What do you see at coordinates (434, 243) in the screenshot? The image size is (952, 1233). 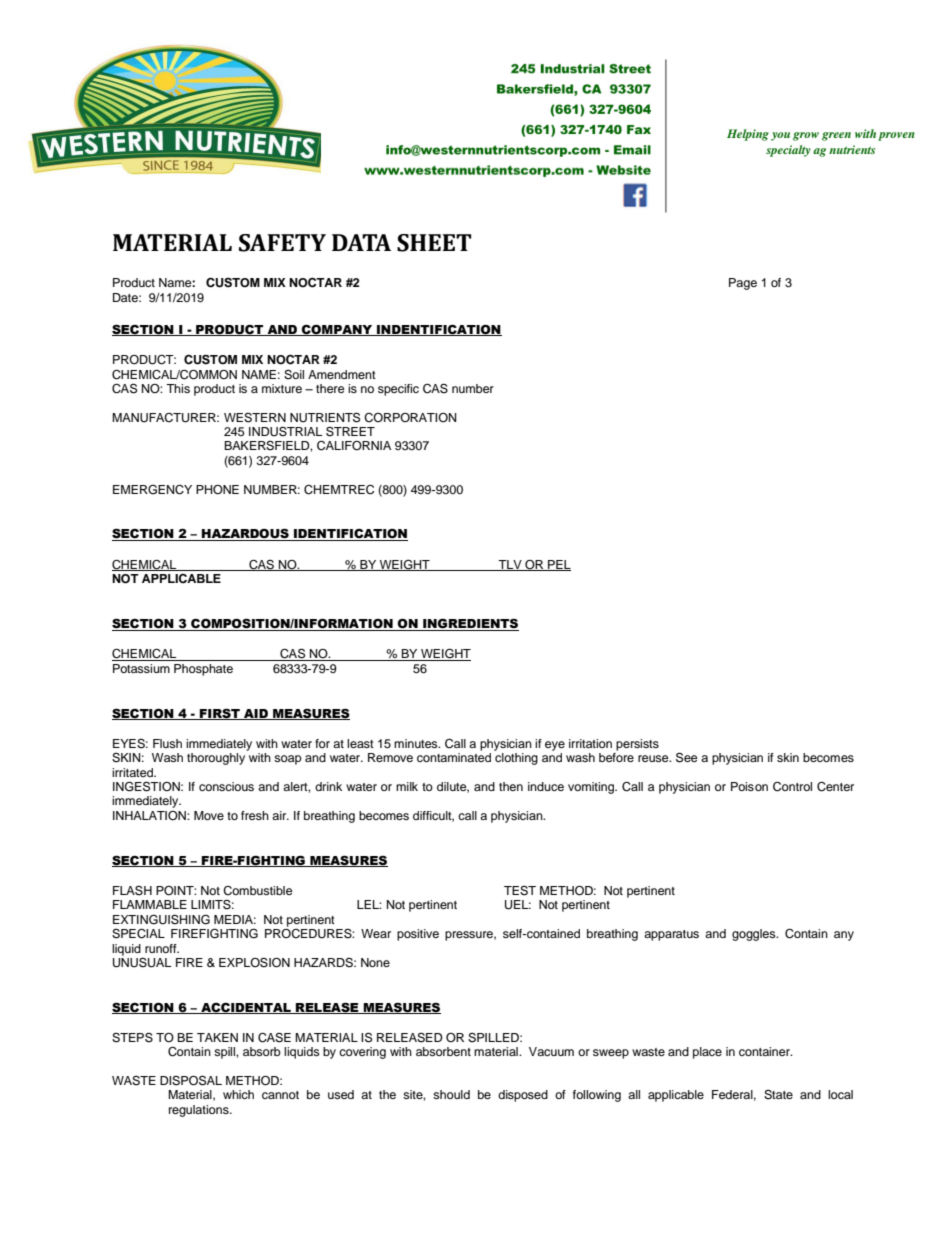 I see `SHEET` at bounding box center [434, 243].
